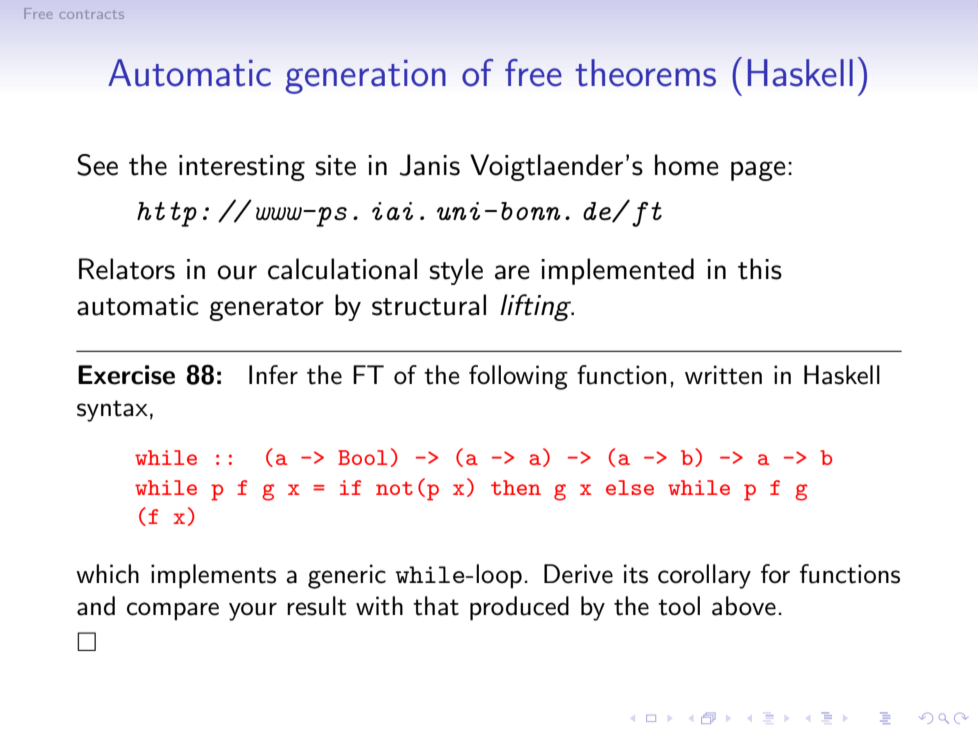 This screenshot has width=978, height=733. Describe the element at coordinates (645, 73) in the screenshot. I see `theorems` at that location.
